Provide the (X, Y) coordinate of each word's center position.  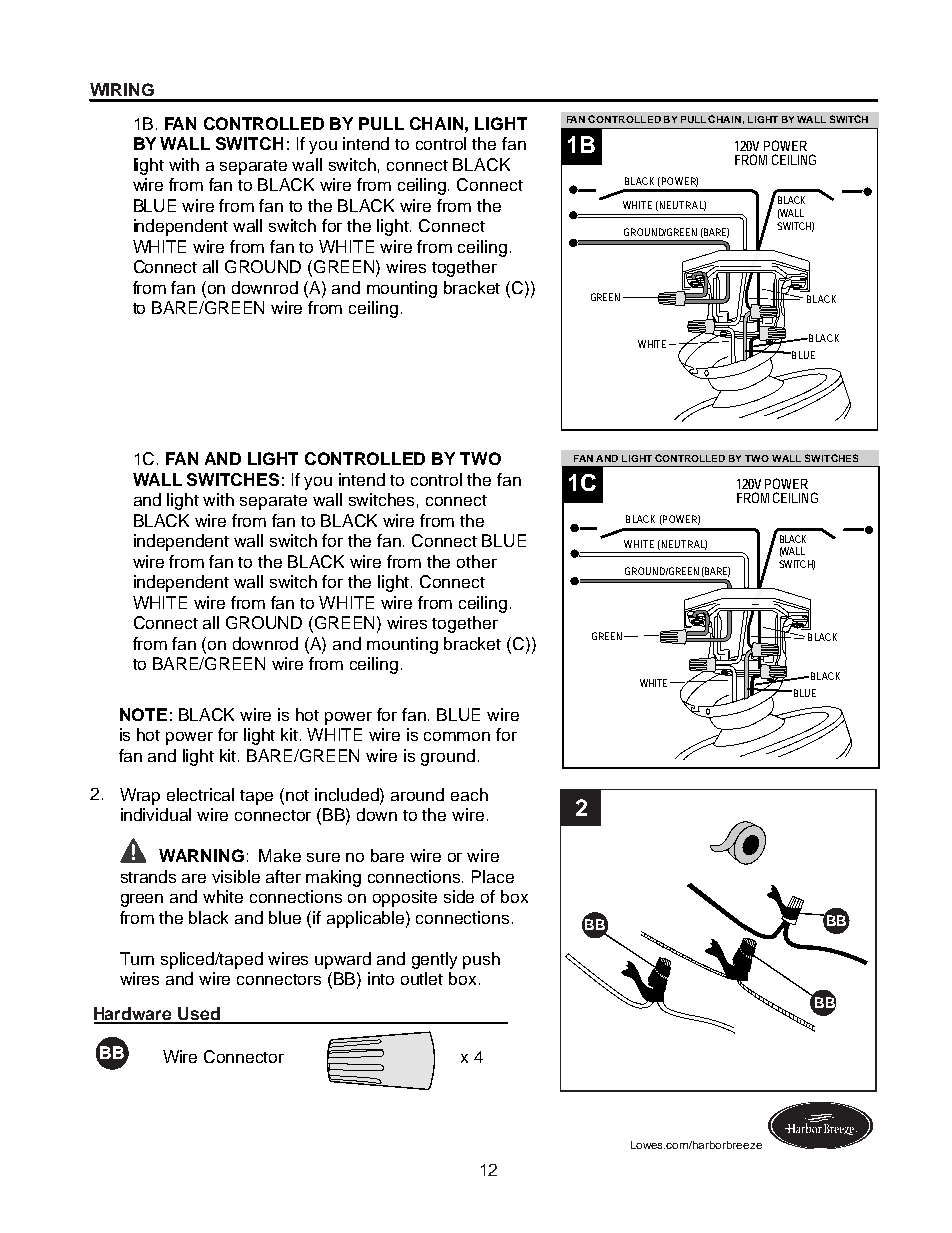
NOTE (143, 714)
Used (199, 1015)
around (417, 794)
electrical (200, 794)
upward (343, 960)
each (469, 794)
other (477, 561)
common (457, 736)
